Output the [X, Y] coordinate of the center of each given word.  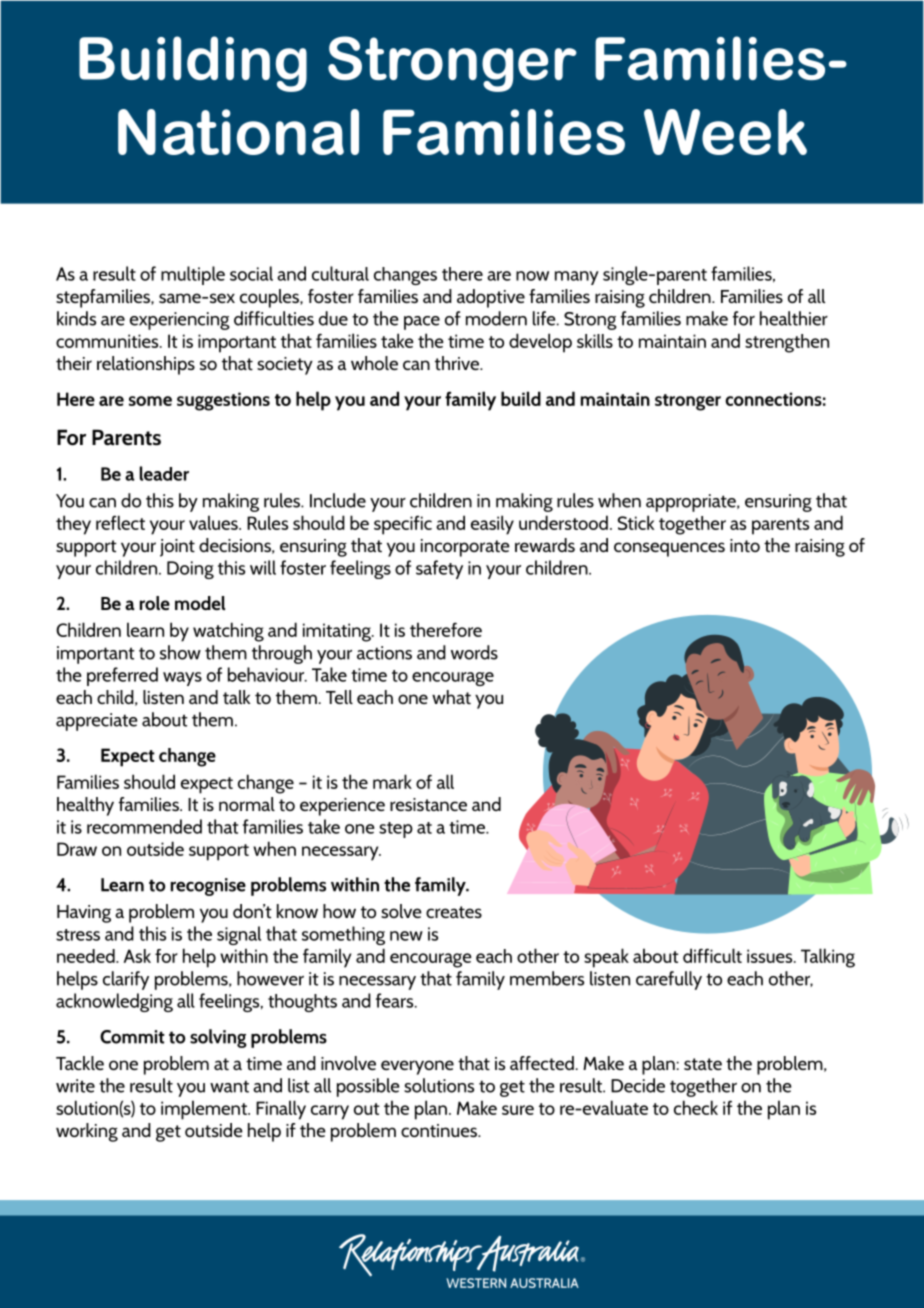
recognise [208, 887]
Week [725, 132]
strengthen [787, 343]
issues [771, 956]
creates [454, 912]
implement [205, 1110]
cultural [340, 273]
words [474, 652]
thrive [458, 363]
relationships [146, 365]
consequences [669, 549]
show [180, 652]
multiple [193, 275]
